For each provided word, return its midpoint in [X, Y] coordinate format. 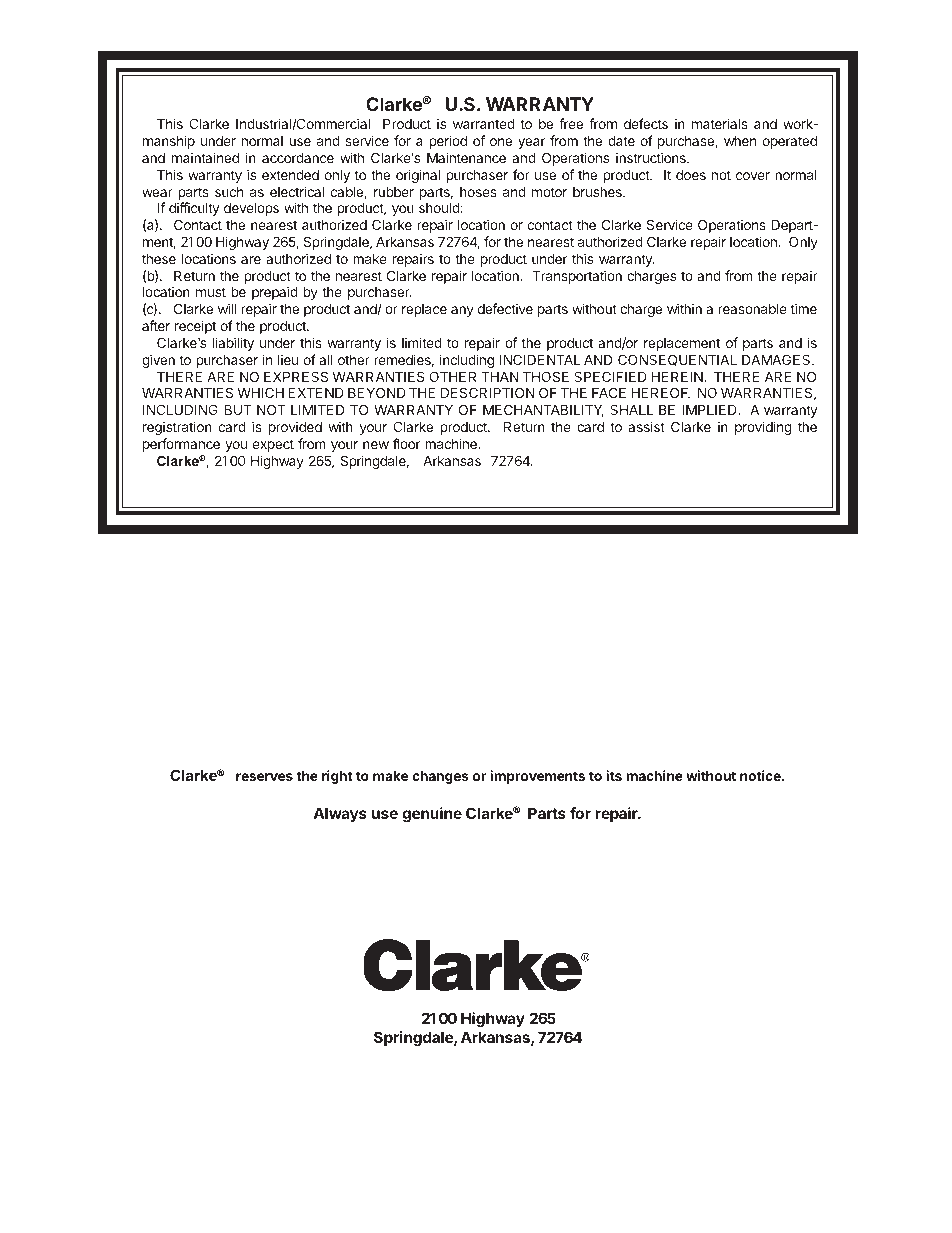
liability [233, 344]
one [501, 142]
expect [273, 445]
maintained [205, 157]
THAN [500, 377]
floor [406, 443]
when [740, 141]
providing [763, 428]
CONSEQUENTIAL [677, 360]
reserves [264, 777]
